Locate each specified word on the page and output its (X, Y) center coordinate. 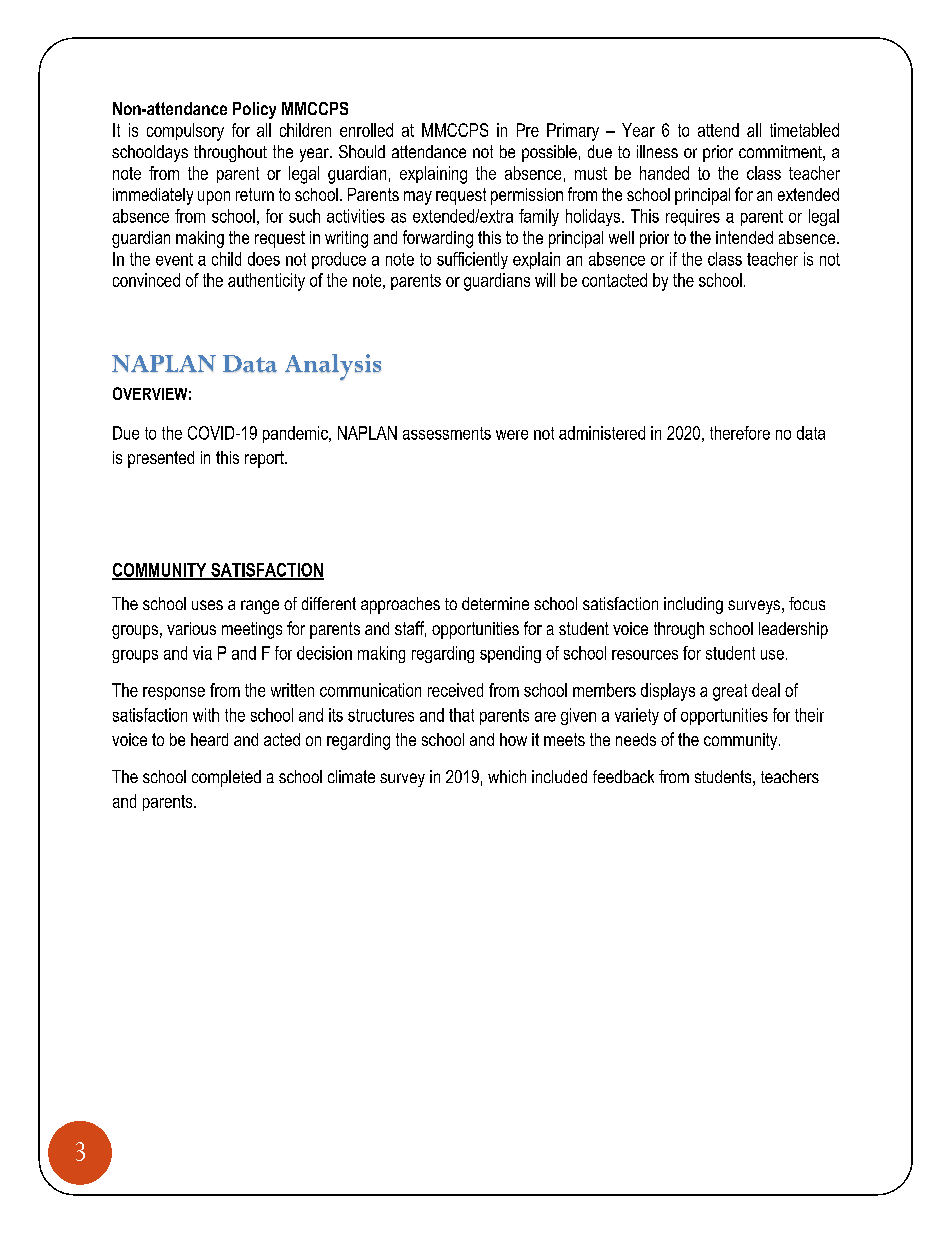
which (507, 776)
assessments (447, 433)
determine (495, 603)
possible (549, 153)
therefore (740, 433)
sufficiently (472, 260)
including (693, 605)
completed (226, 778)
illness (657, 151)
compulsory (185, 132)
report (265, 459)
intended (744, 237)
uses (207, 605)
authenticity (266, 282)
